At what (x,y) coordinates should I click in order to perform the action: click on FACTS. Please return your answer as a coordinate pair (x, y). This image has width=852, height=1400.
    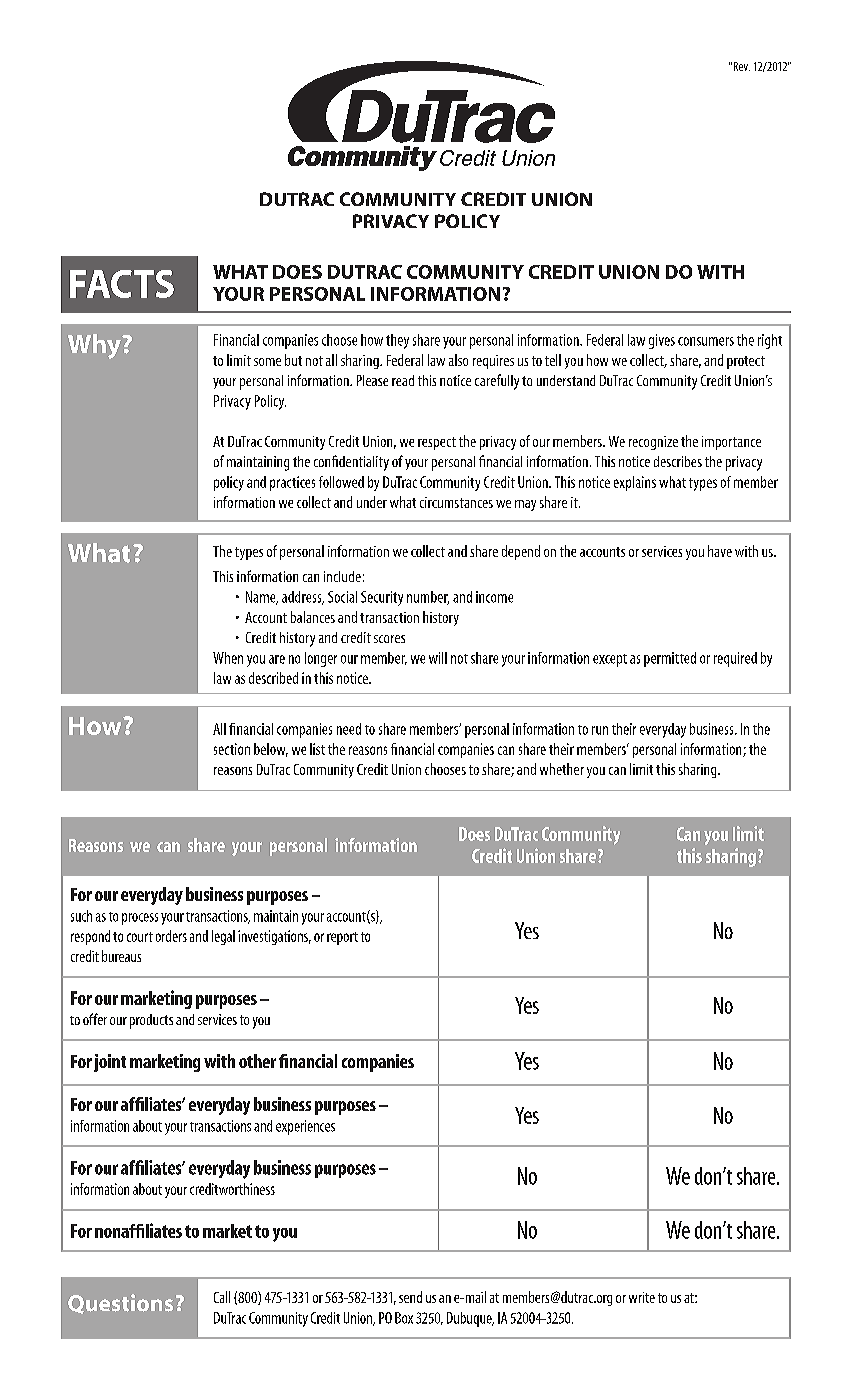
    Looking at the image, I should click on (122, 284).
